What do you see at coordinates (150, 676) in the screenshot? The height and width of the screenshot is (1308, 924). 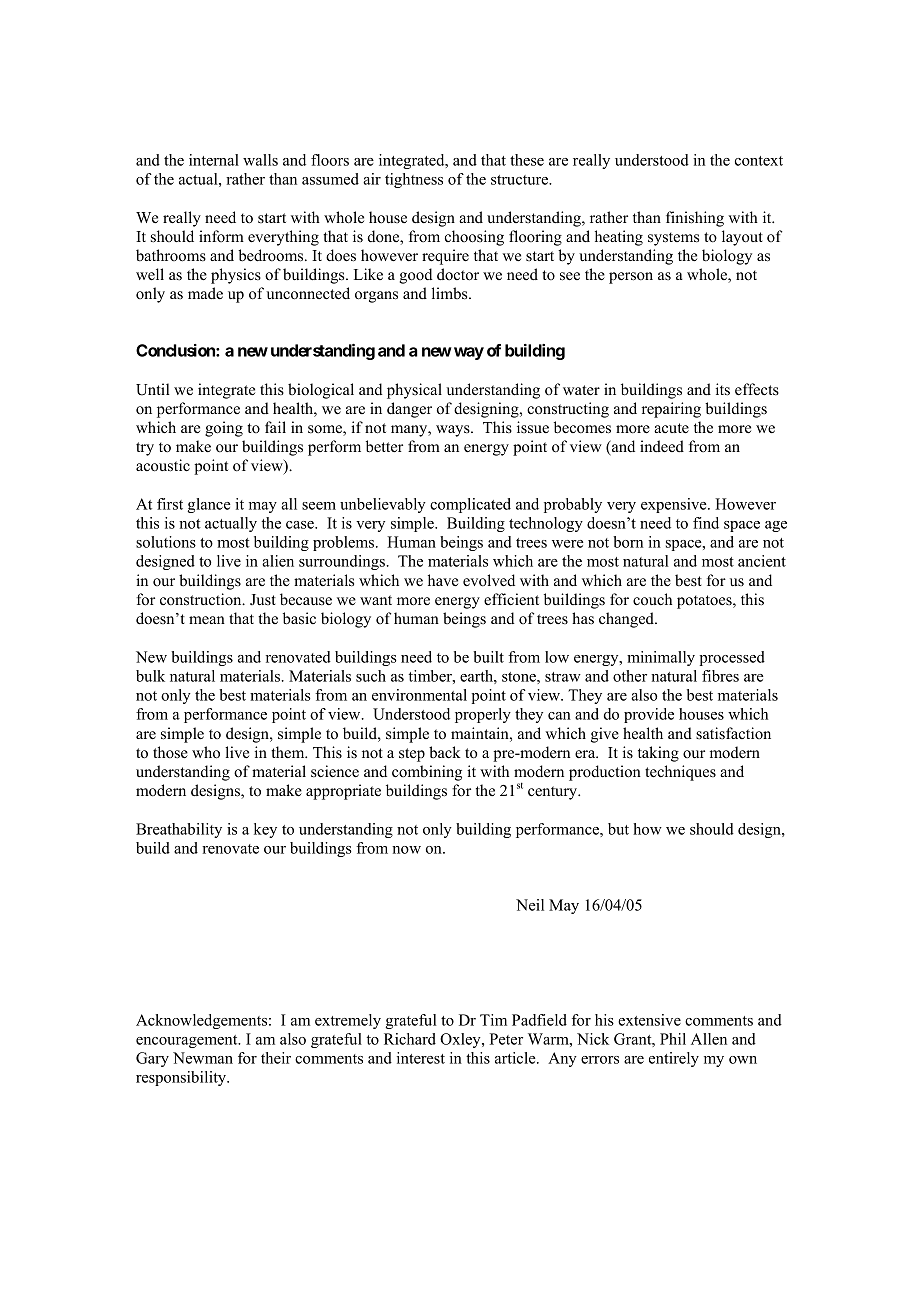 I see `bulk` at bounding box center [150, 676].
